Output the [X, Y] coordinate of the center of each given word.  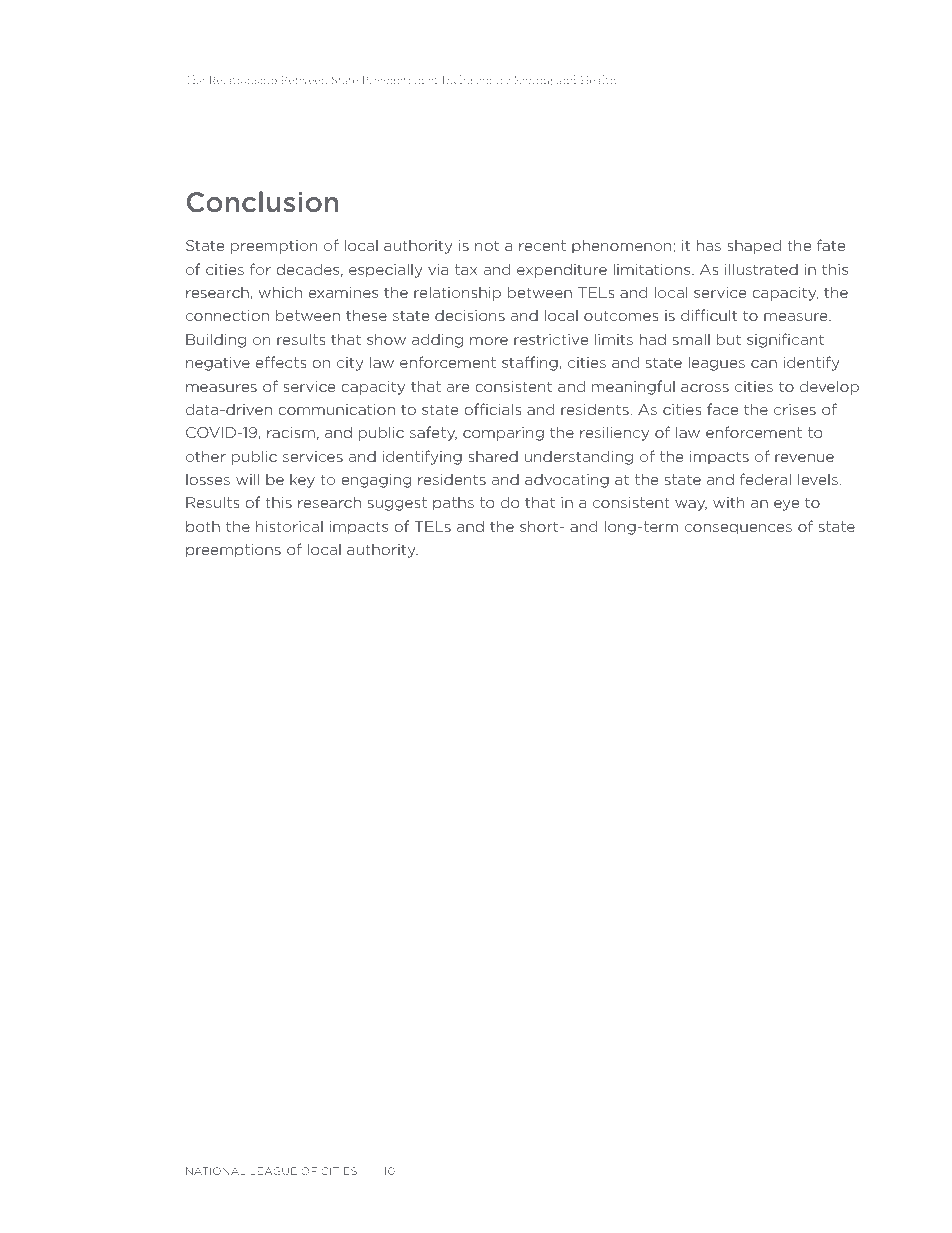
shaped [754, 246]
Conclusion [262, 202]
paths [453, 504]
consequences [738, 529]
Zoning [533, 81]
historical [289, 526]
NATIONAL [216, 1171]
